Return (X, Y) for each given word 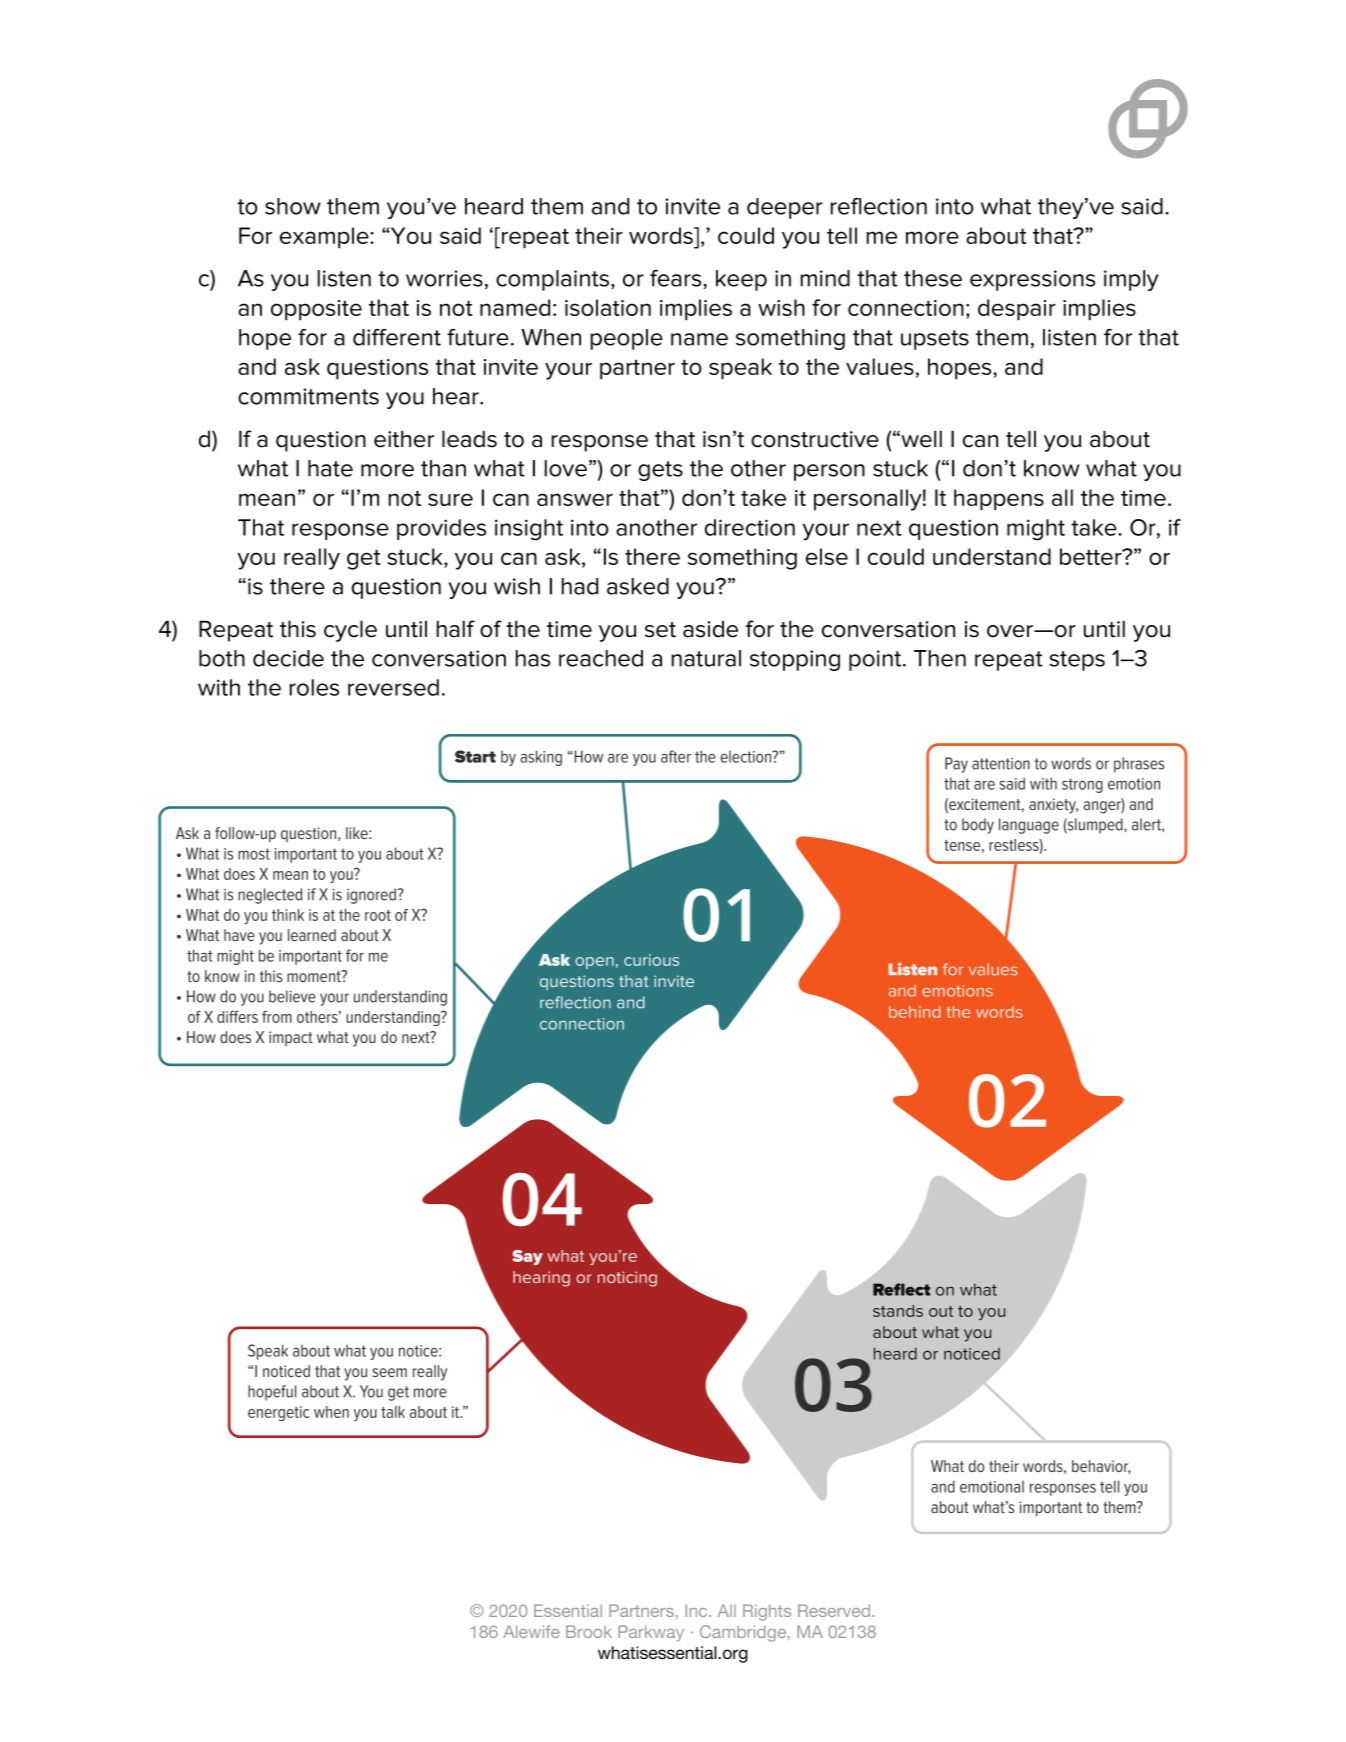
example (325, 238)
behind (914, 1012)
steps (1077, 661)
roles (314, 687)
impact (291, 1038)
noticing (627, 1279)
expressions (1032, 280)
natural (706, 658)
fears (677, 278)
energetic (278, 1413)
